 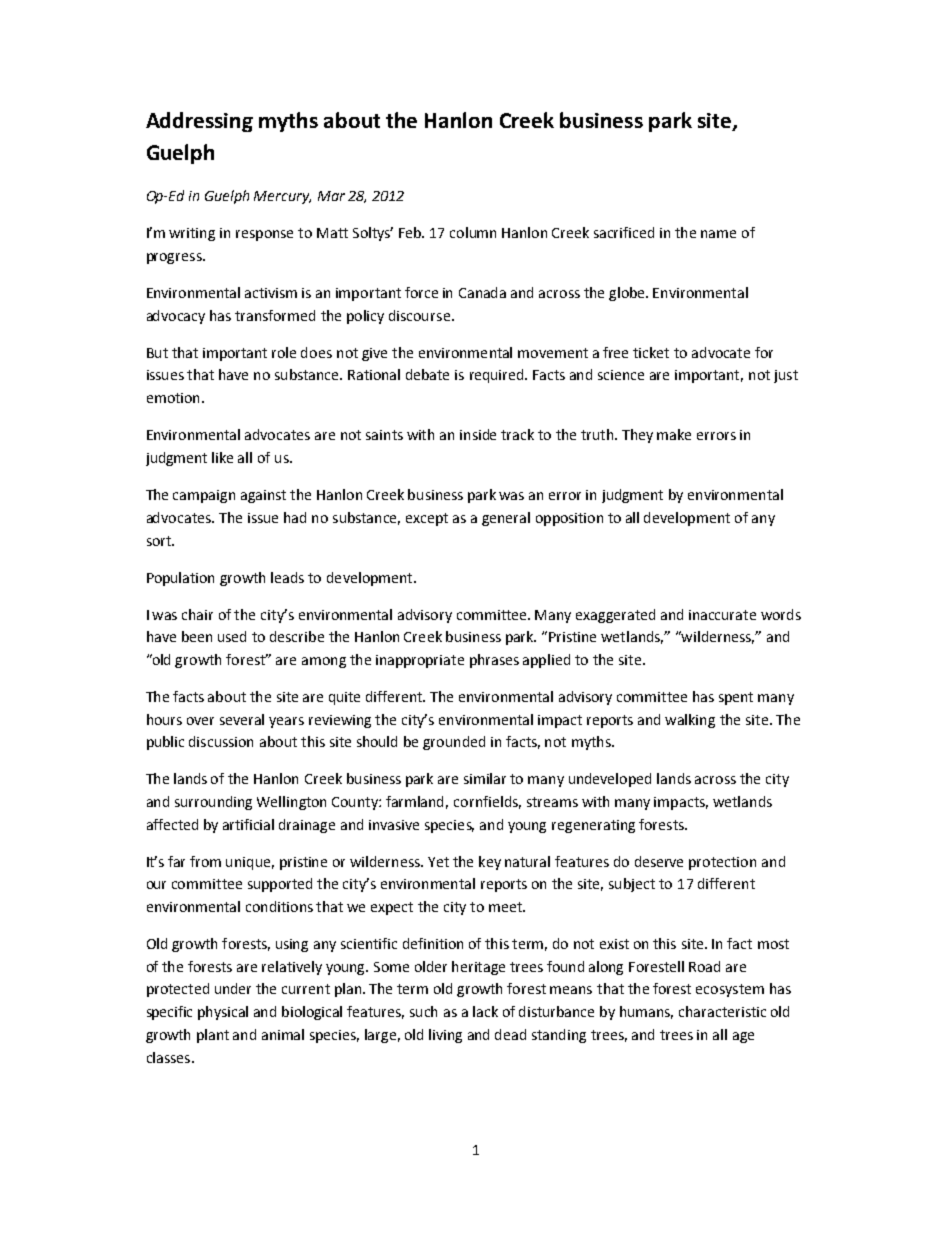 I want to click on required, so click(x=498, y=376).
